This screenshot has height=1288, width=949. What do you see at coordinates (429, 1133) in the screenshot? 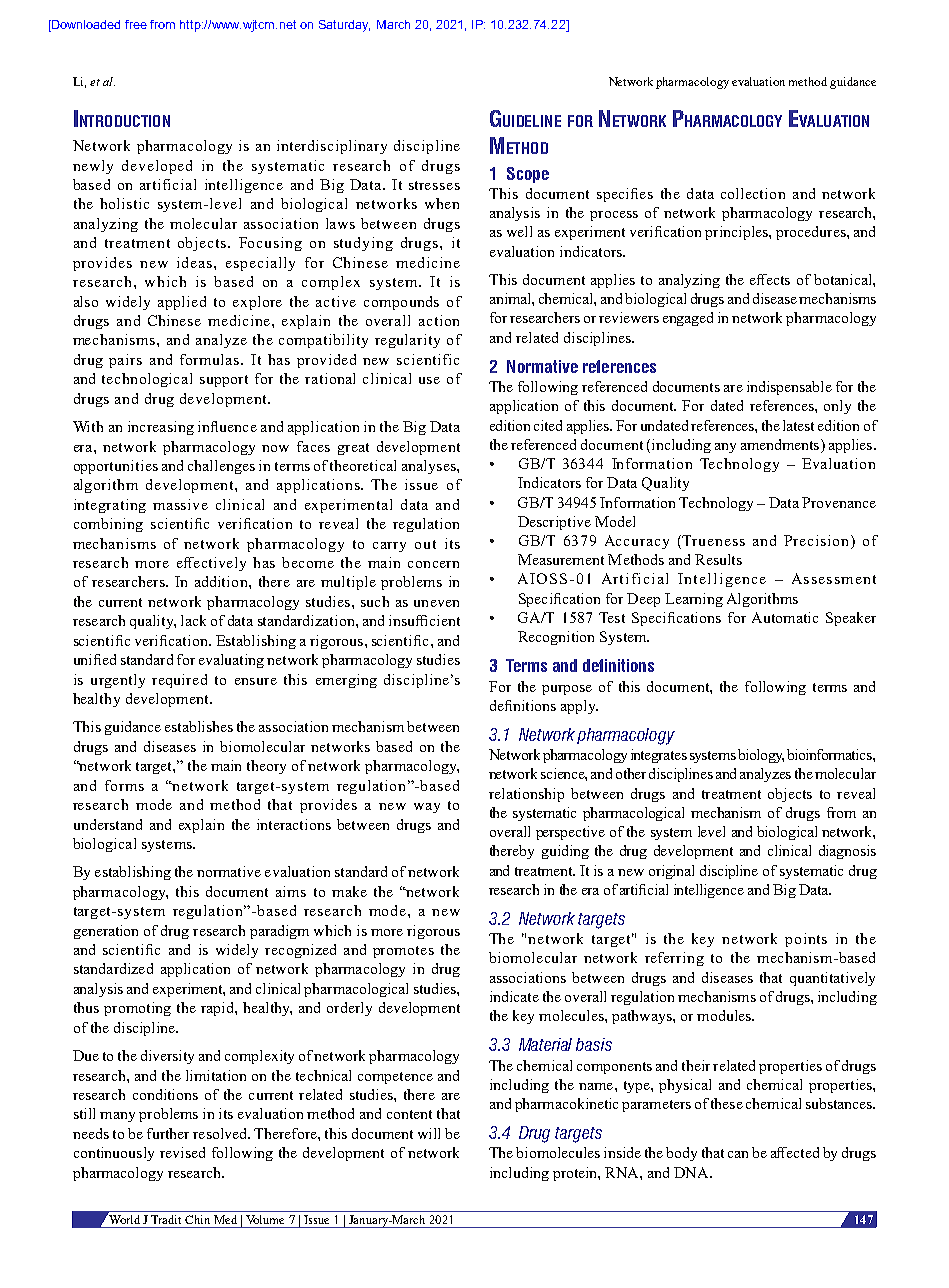
I see `will` at bounding box center [429, 1133].
